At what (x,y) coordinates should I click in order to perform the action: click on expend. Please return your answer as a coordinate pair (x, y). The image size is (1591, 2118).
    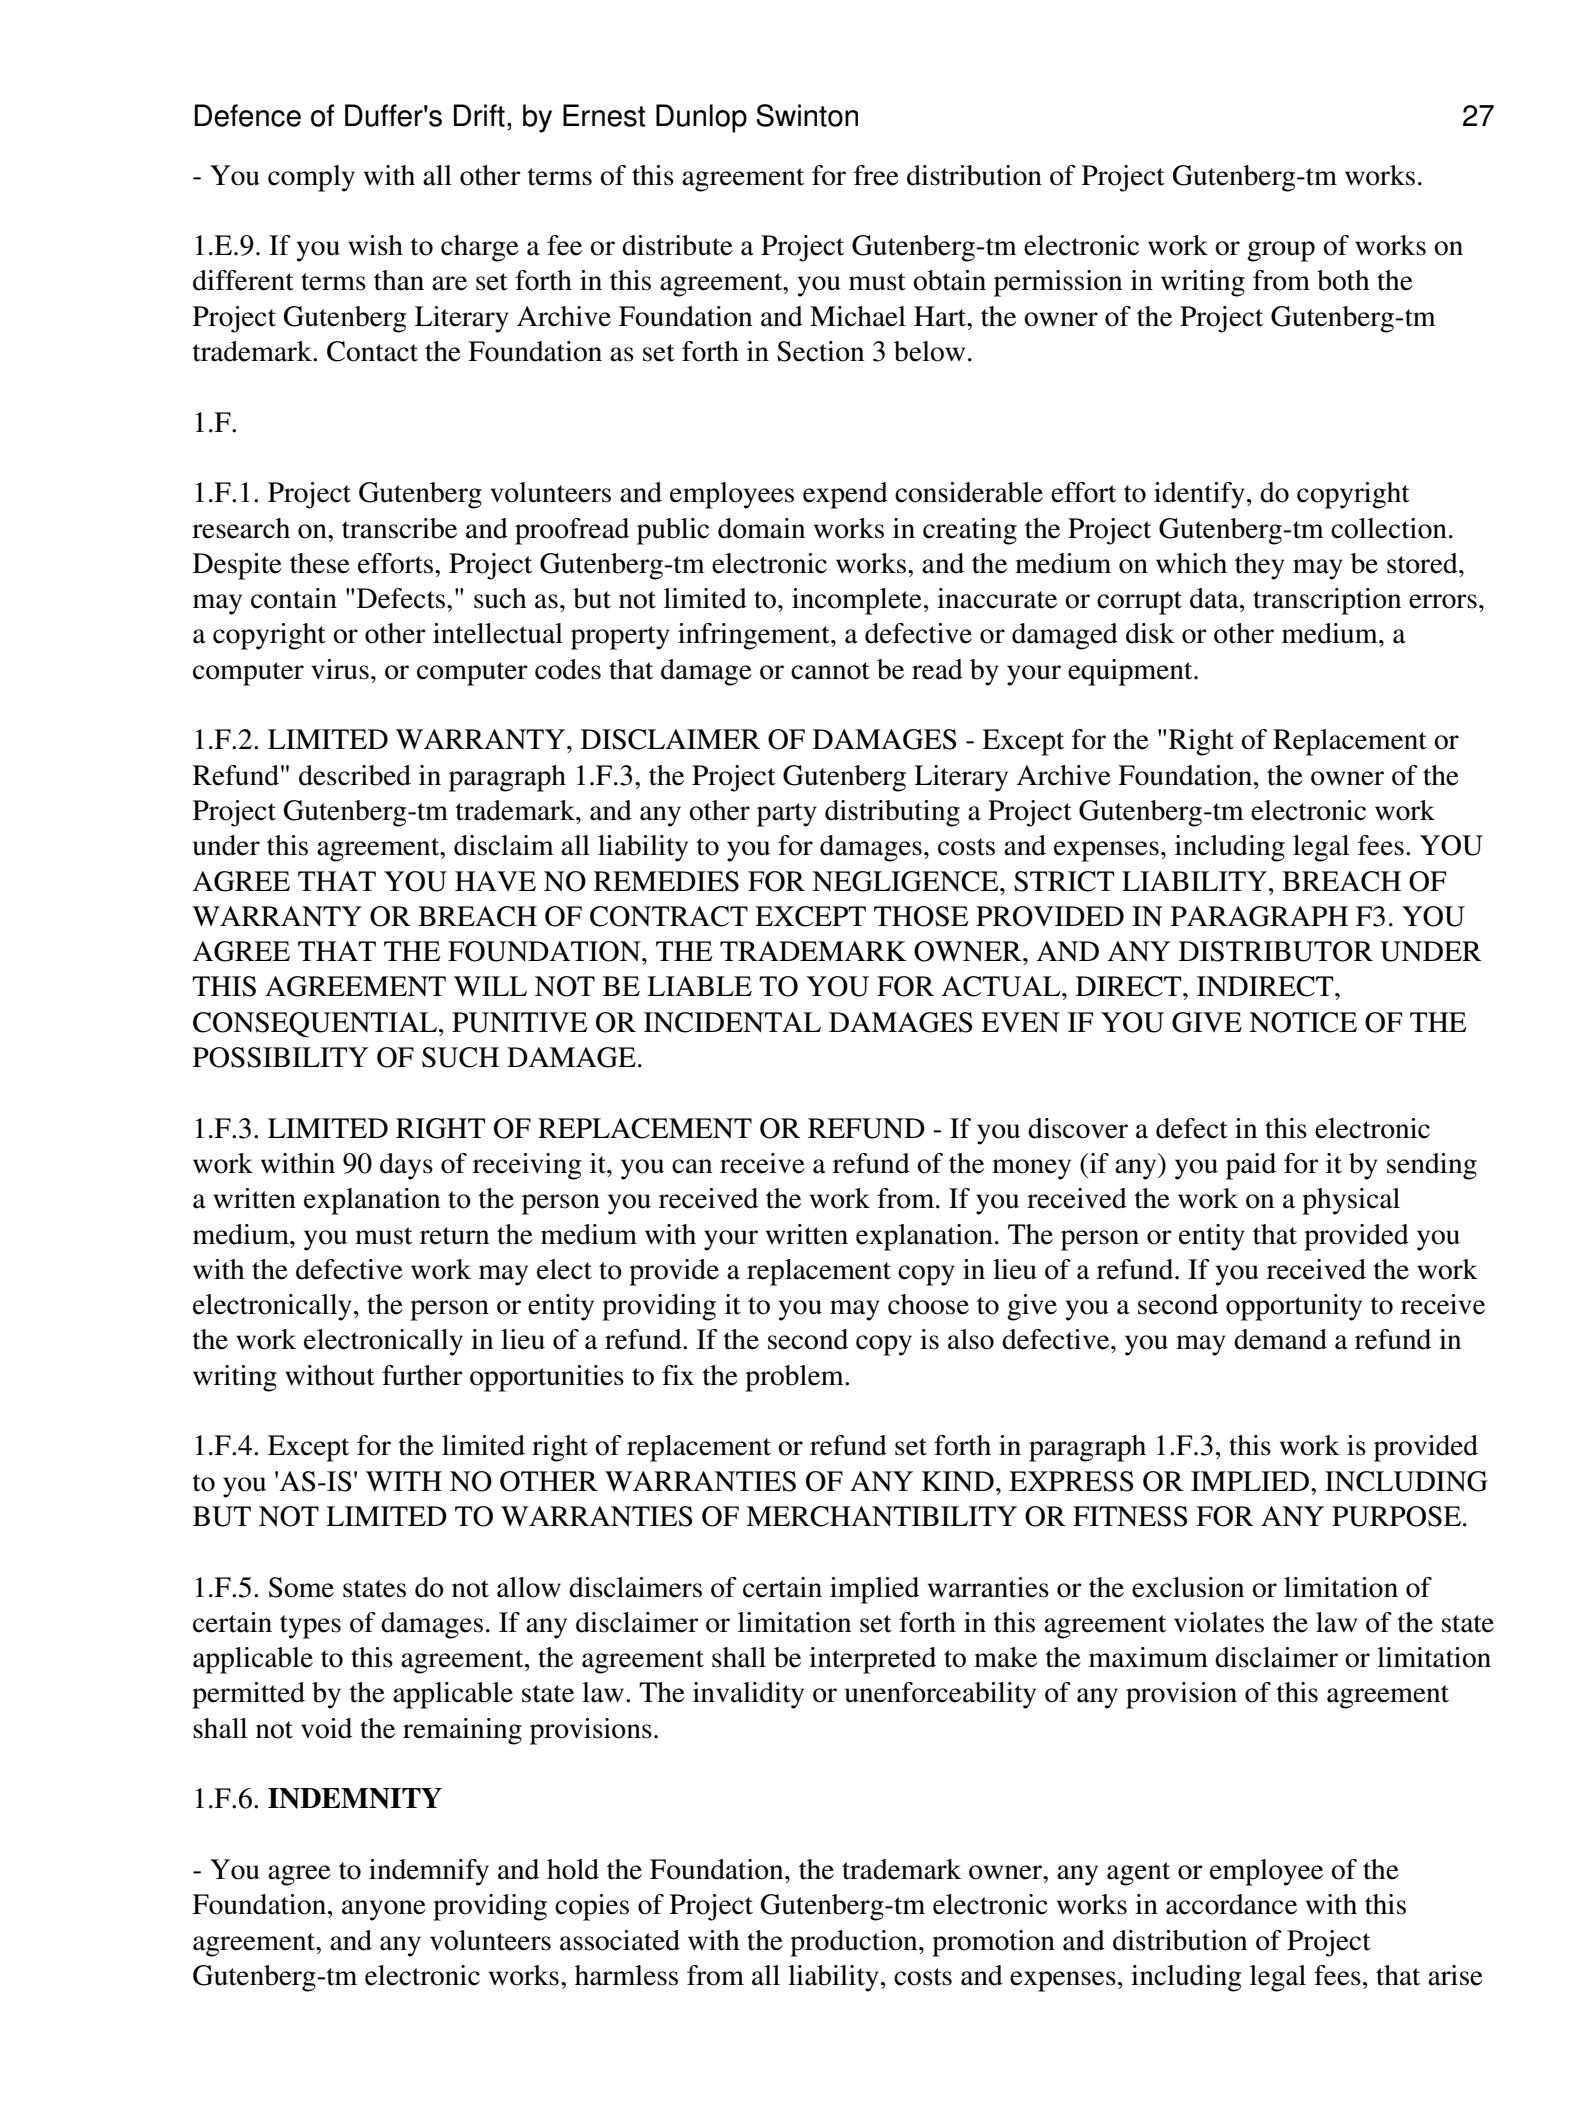
    Looking at the image, I should click on (845, 495).
